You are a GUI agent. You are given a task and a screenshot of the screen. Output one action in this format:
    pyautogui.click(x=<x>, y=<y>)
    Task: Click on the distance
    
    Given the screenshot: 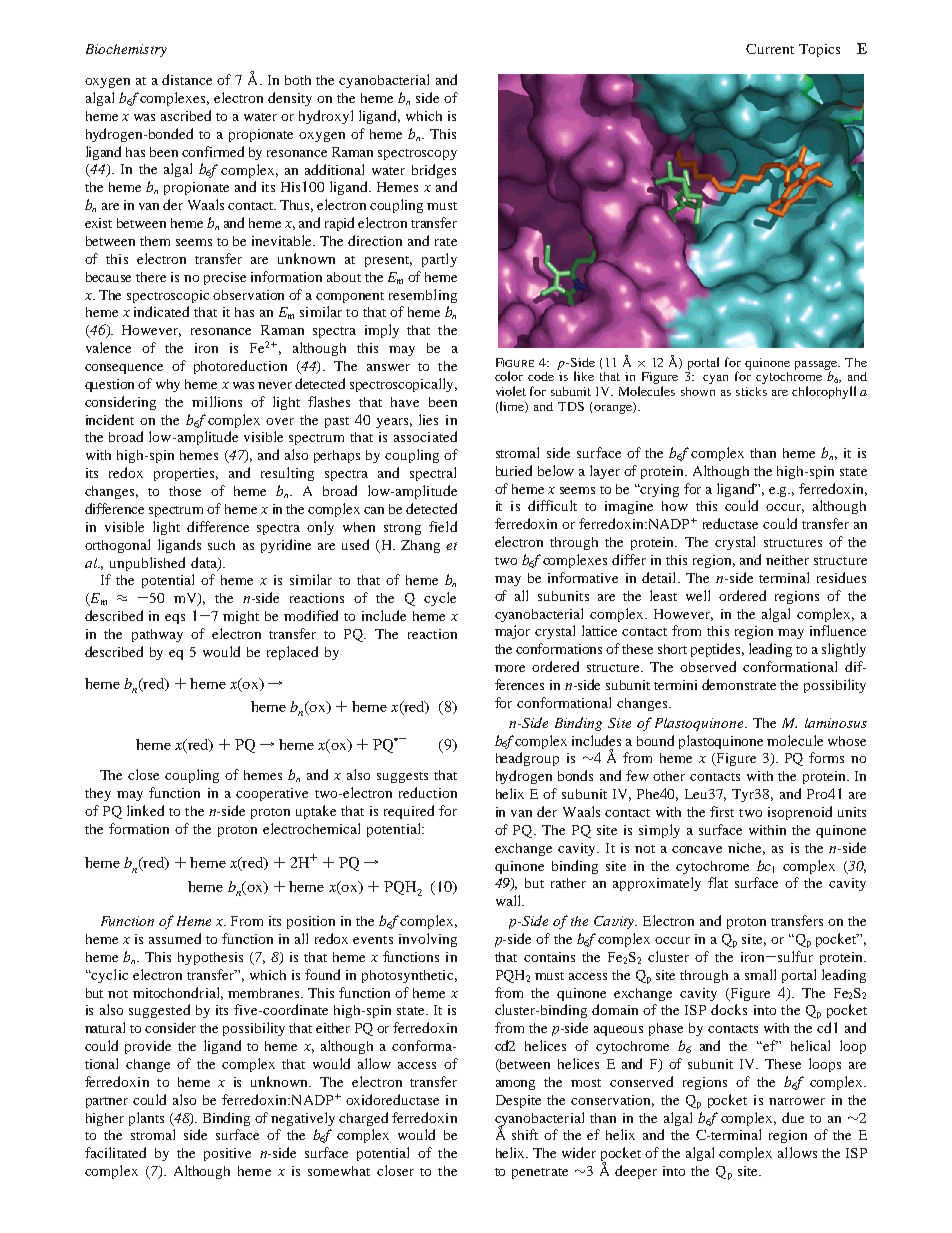 What is the action you would take?
    pyautogui.click(x=187, y=79)
